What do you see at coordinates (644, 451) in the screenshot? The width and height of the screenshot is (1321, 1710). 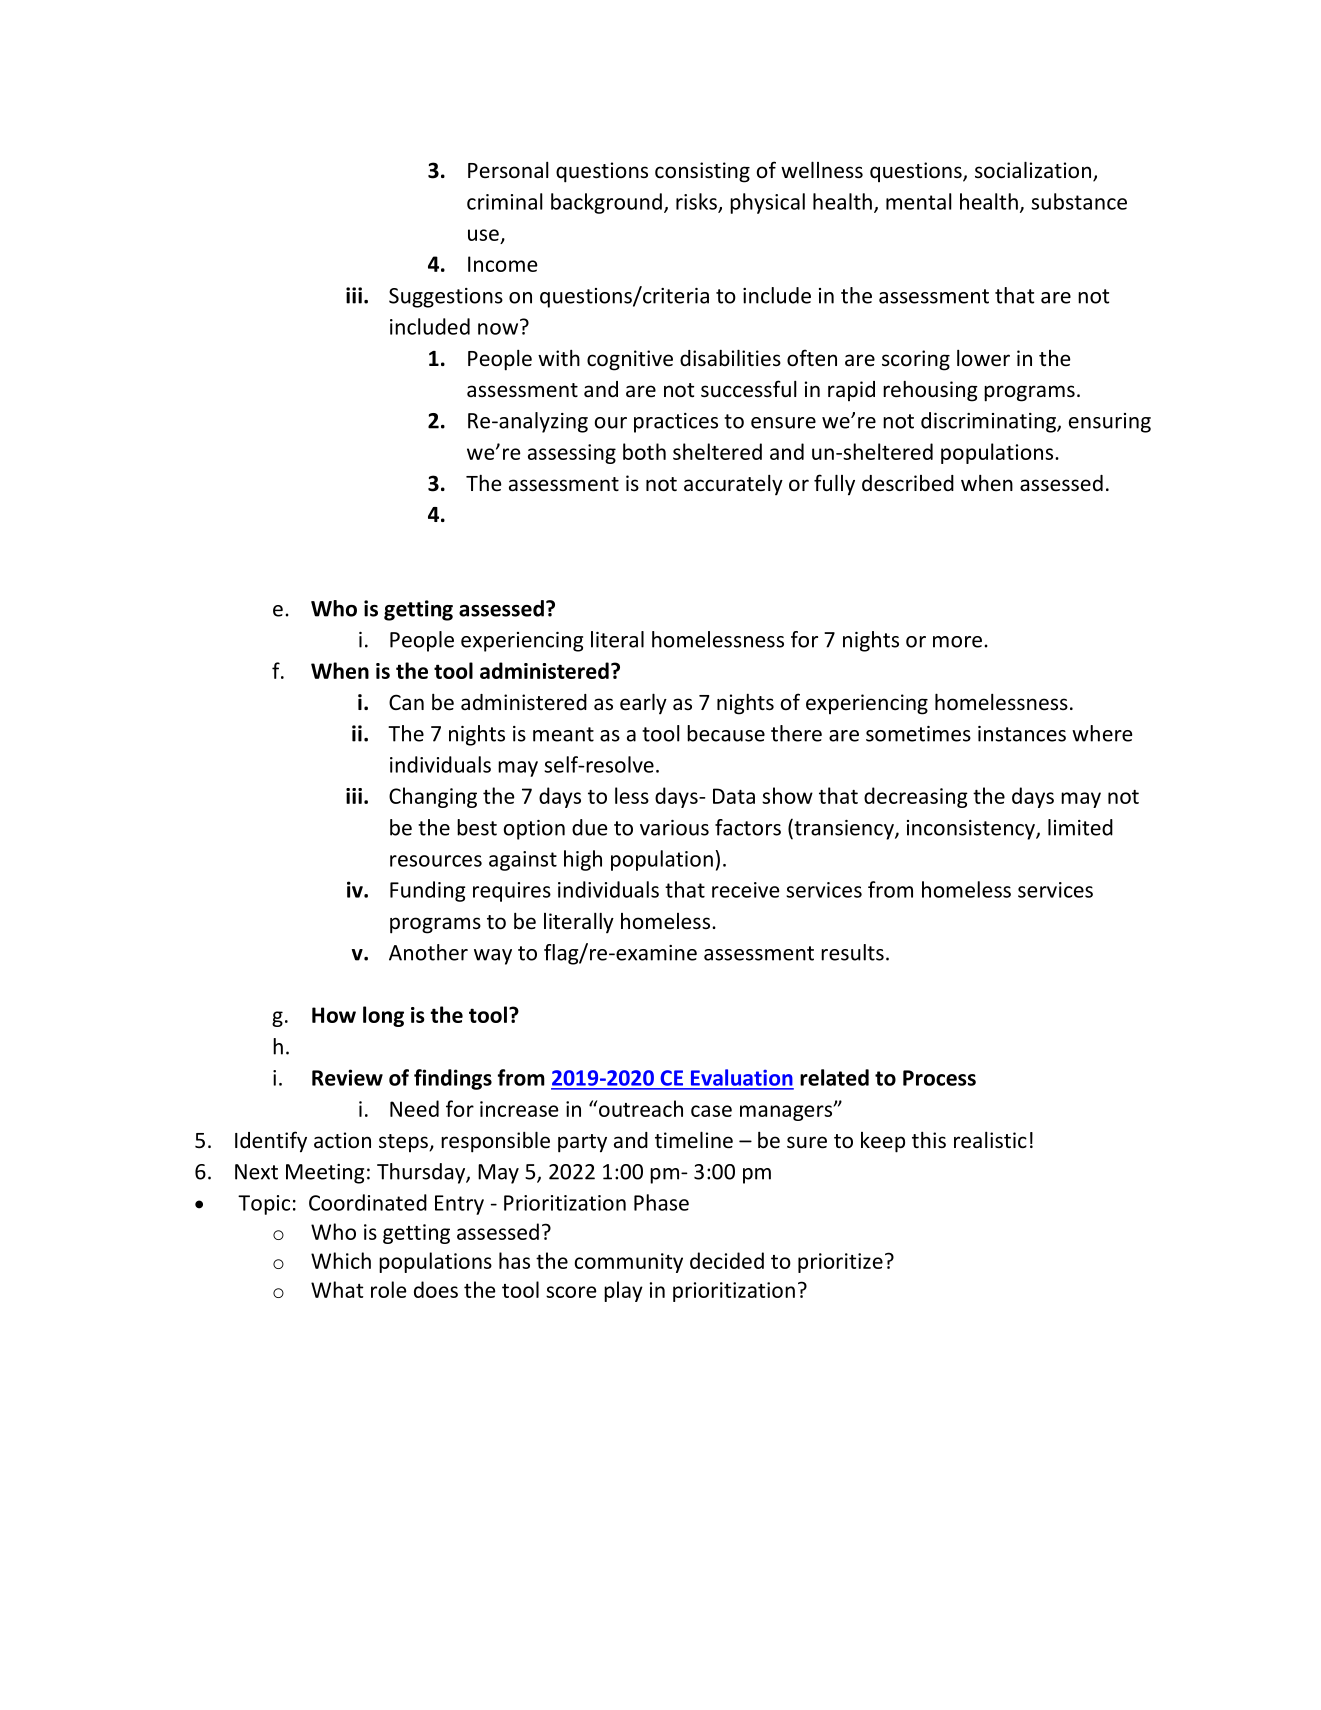 I see `both` at bounding box center [644, 451].
